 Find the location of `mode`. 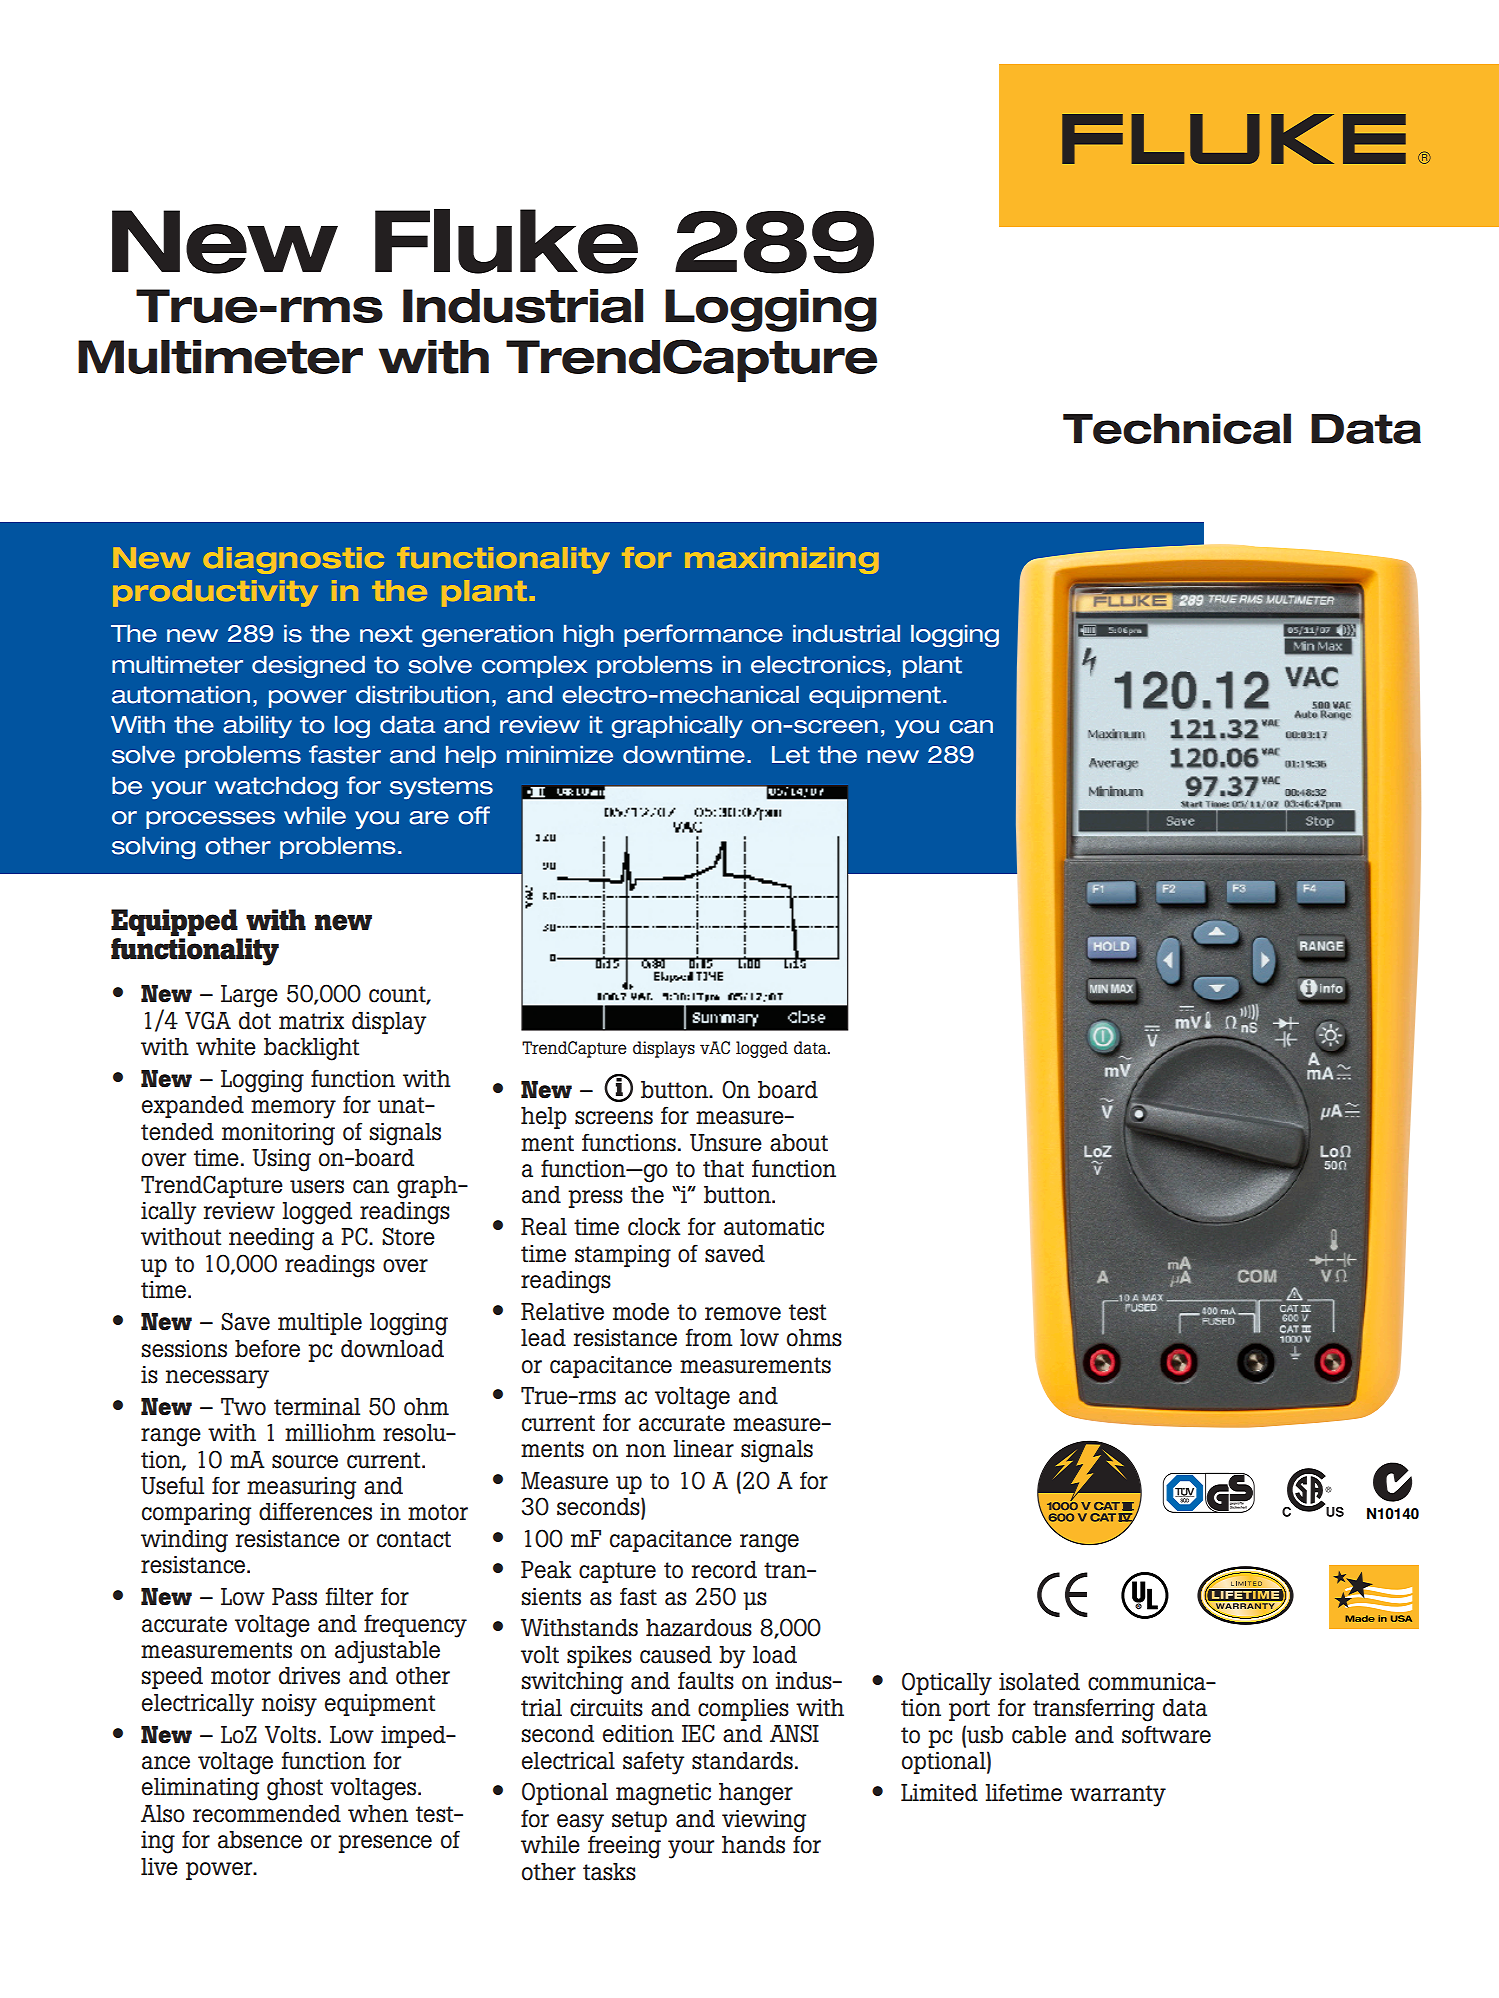

mode is located at coordinates (641, 1312).
